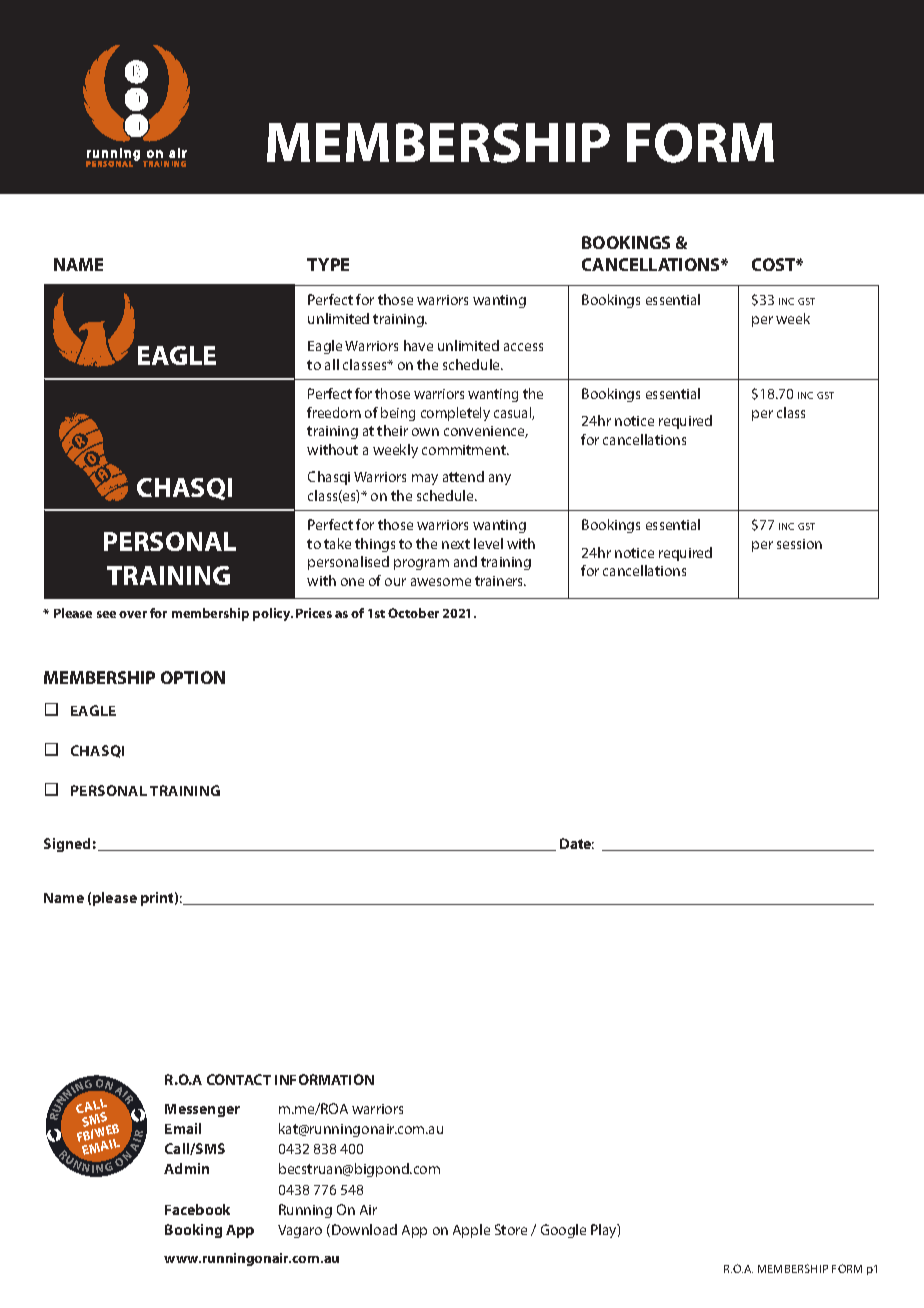  Describe the element at coordinates (471, 1231) in the screenshot. I see `Apple` at that location.
